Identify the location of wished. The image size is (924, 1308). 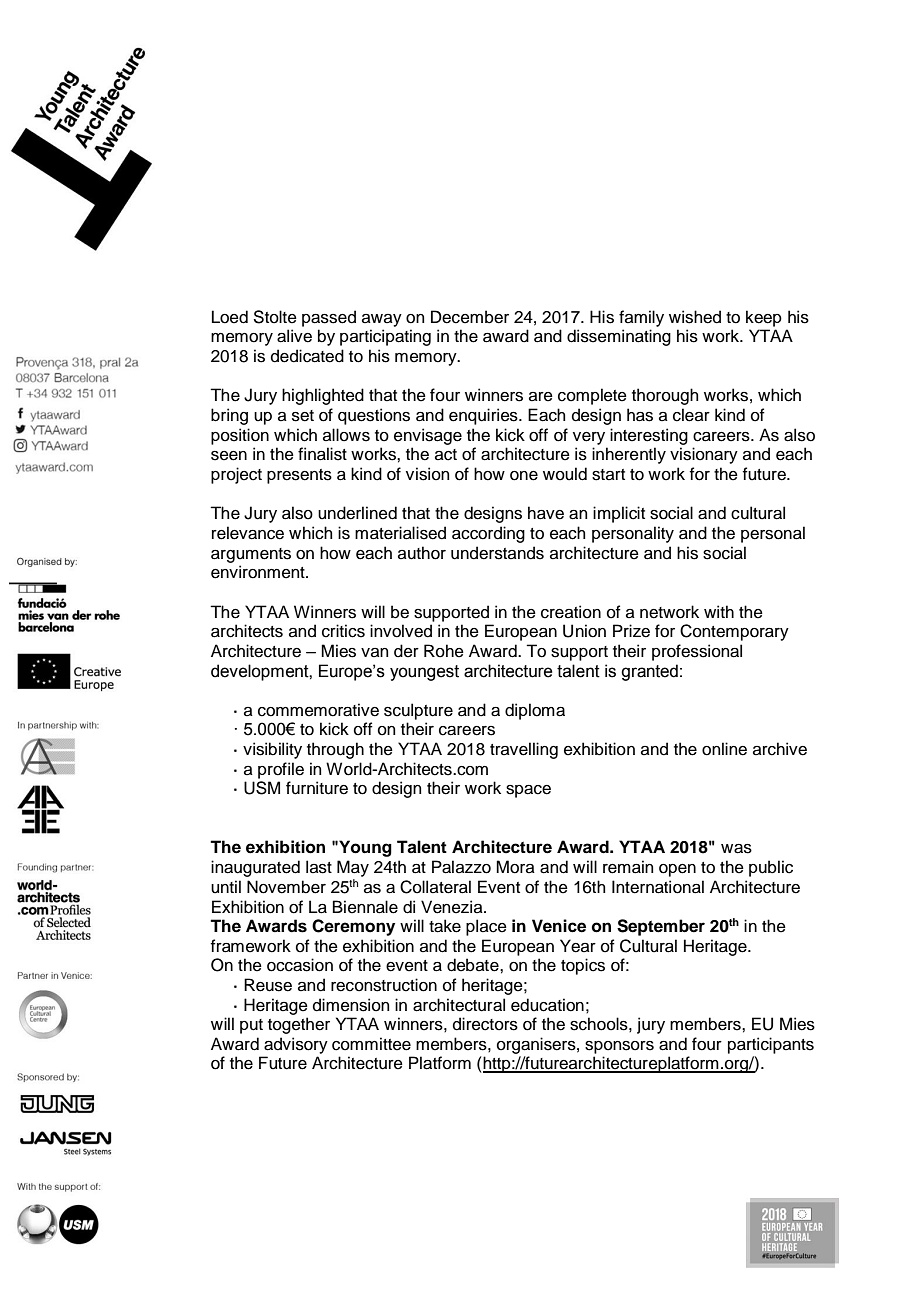
(695, 317).
